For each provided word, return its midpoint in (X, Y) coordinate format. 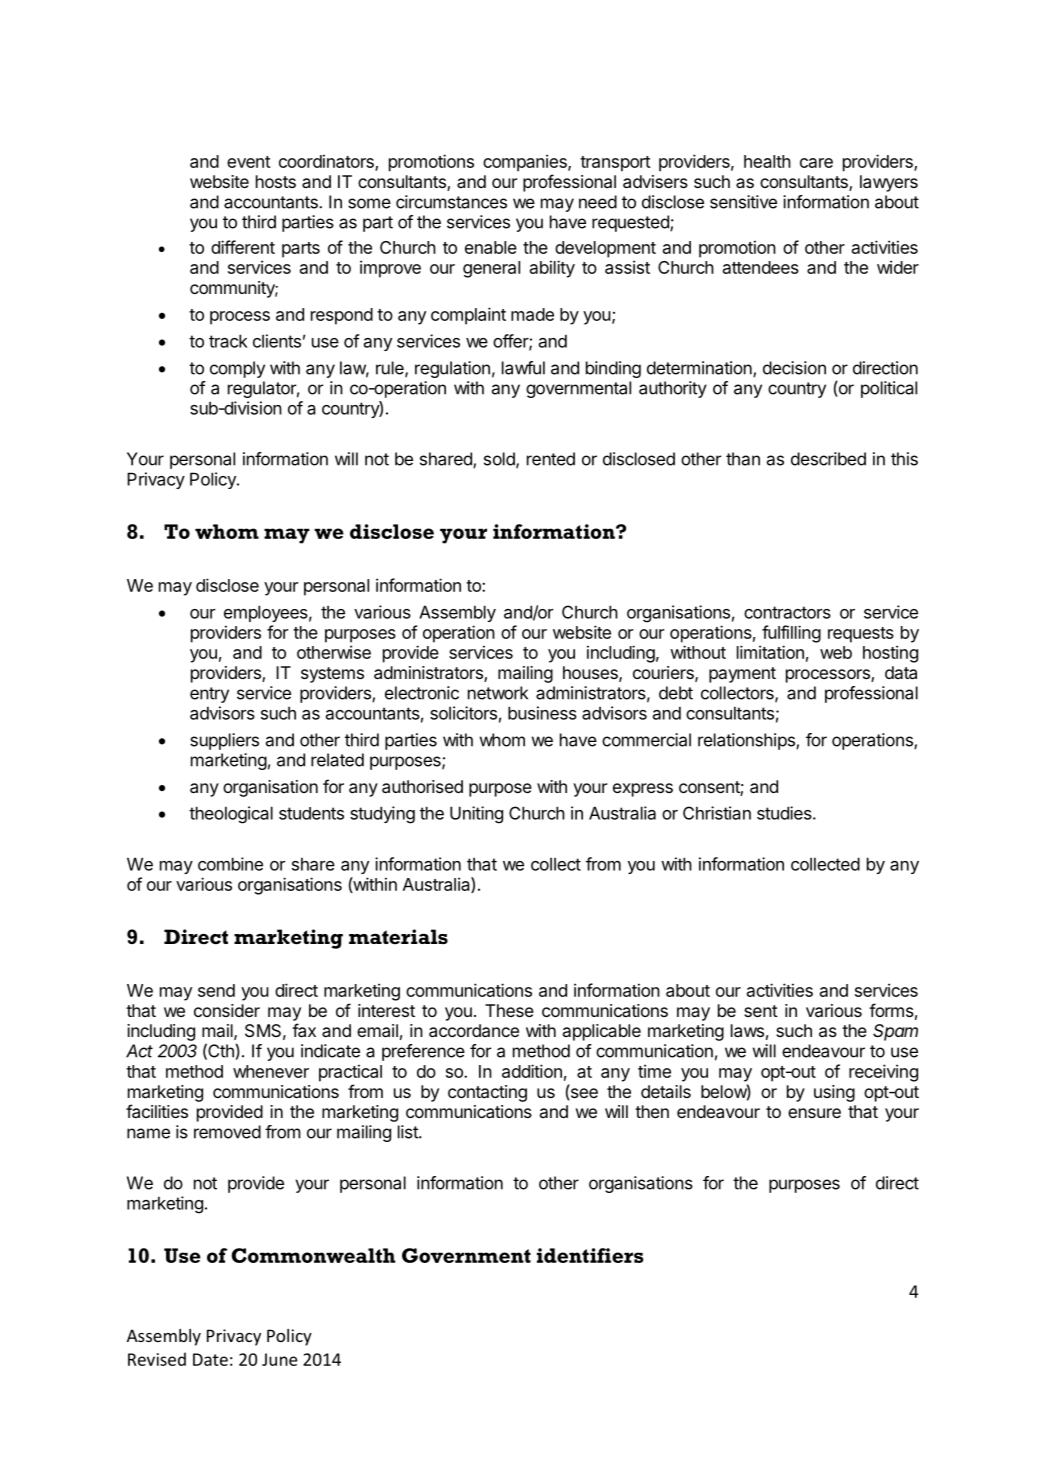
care (816, 163)
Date (210, 1359)
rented (551, 459)
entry (209, 695)
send (216, 990)
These (509, 1010)
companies (526, 163)
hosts (276, 181)
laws (747, 1030)
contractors (787, 612)
